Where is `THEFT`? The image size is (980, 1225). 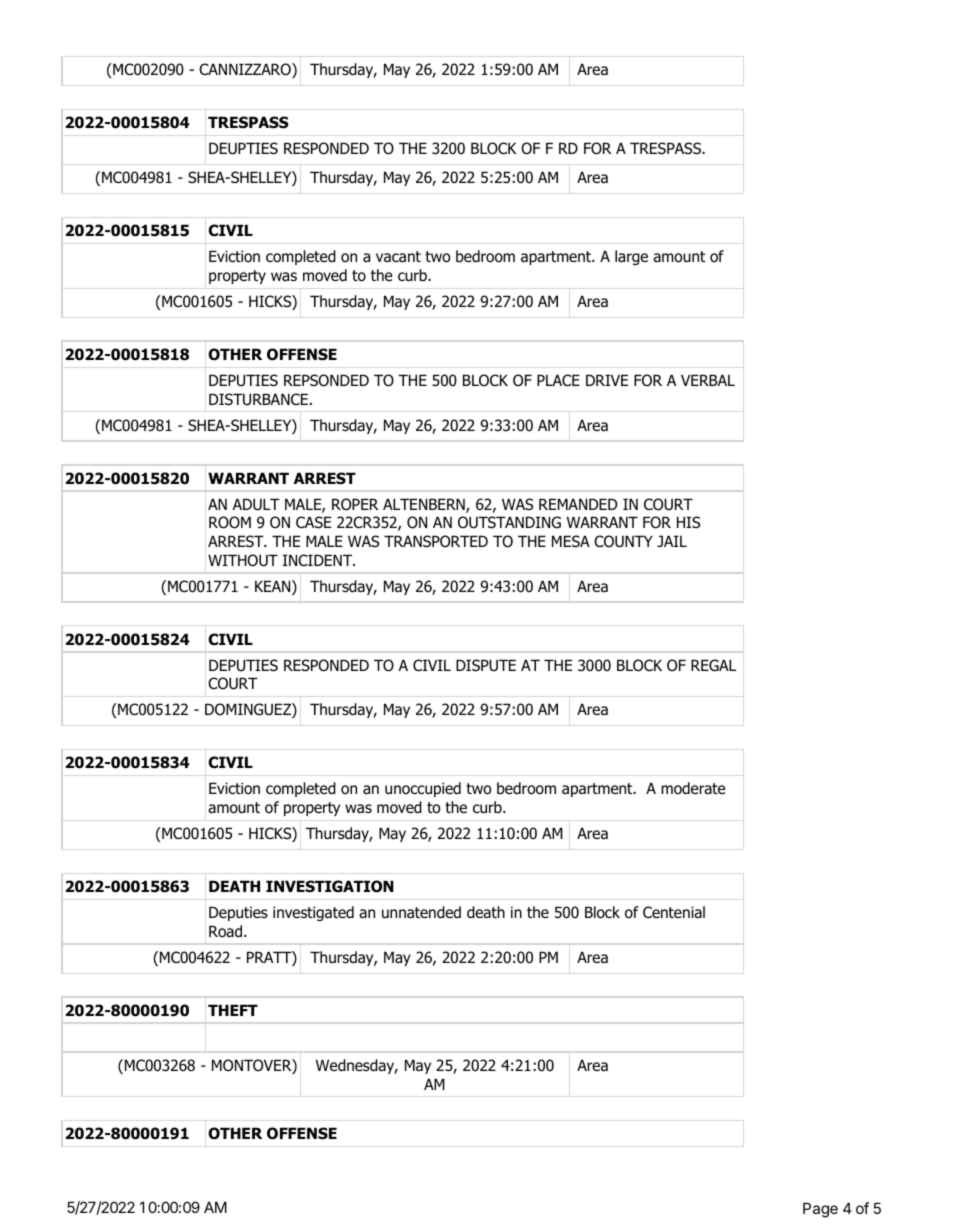
THEFT is located at coordinates (233, 1010).
